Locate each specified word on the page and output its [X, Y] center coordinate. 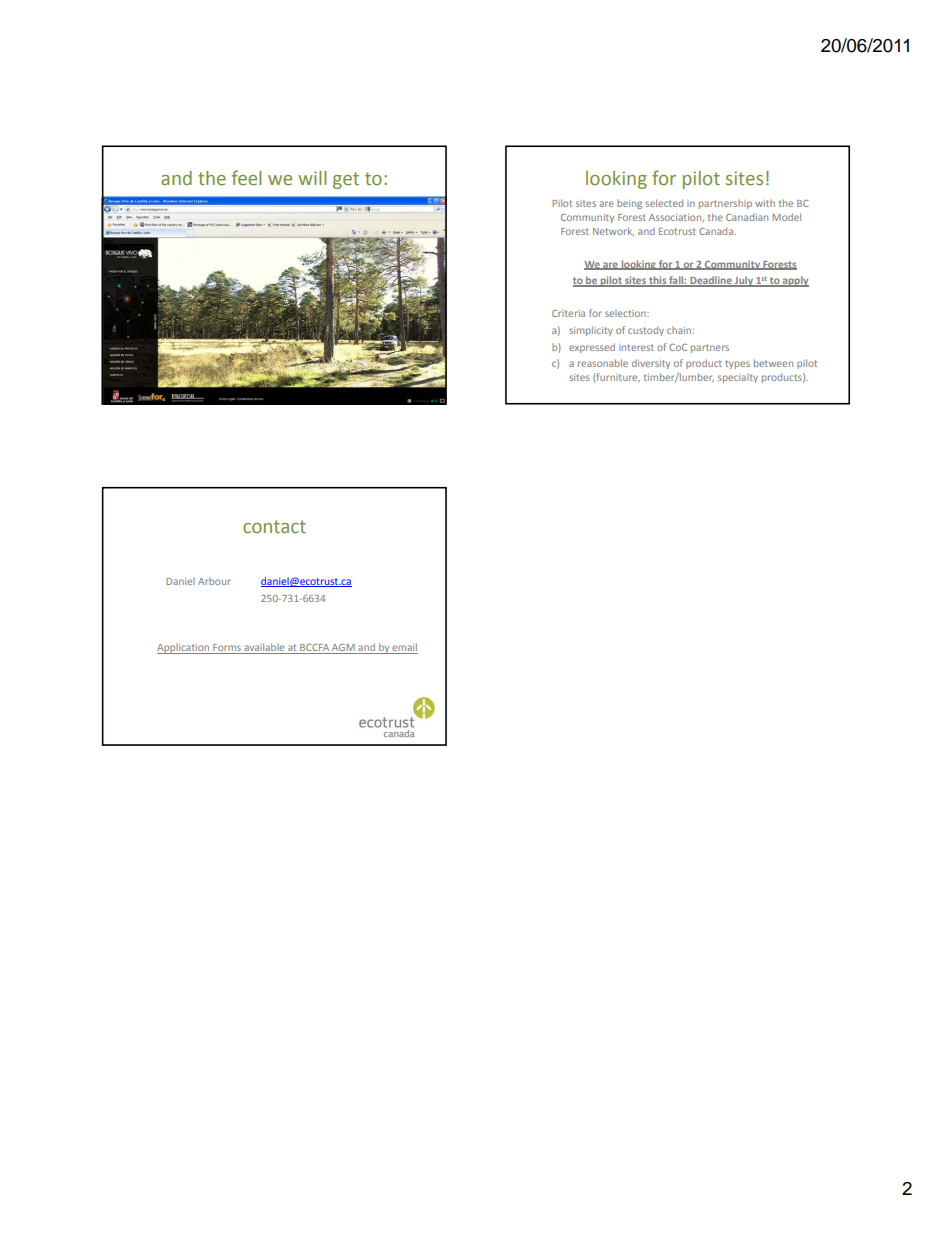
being [629, 204]
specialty [738, 378]
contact [274, 527]
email [404, 648]
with [765, 203]
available [264, 648]
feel [246, 178]
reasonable [603, 363]
